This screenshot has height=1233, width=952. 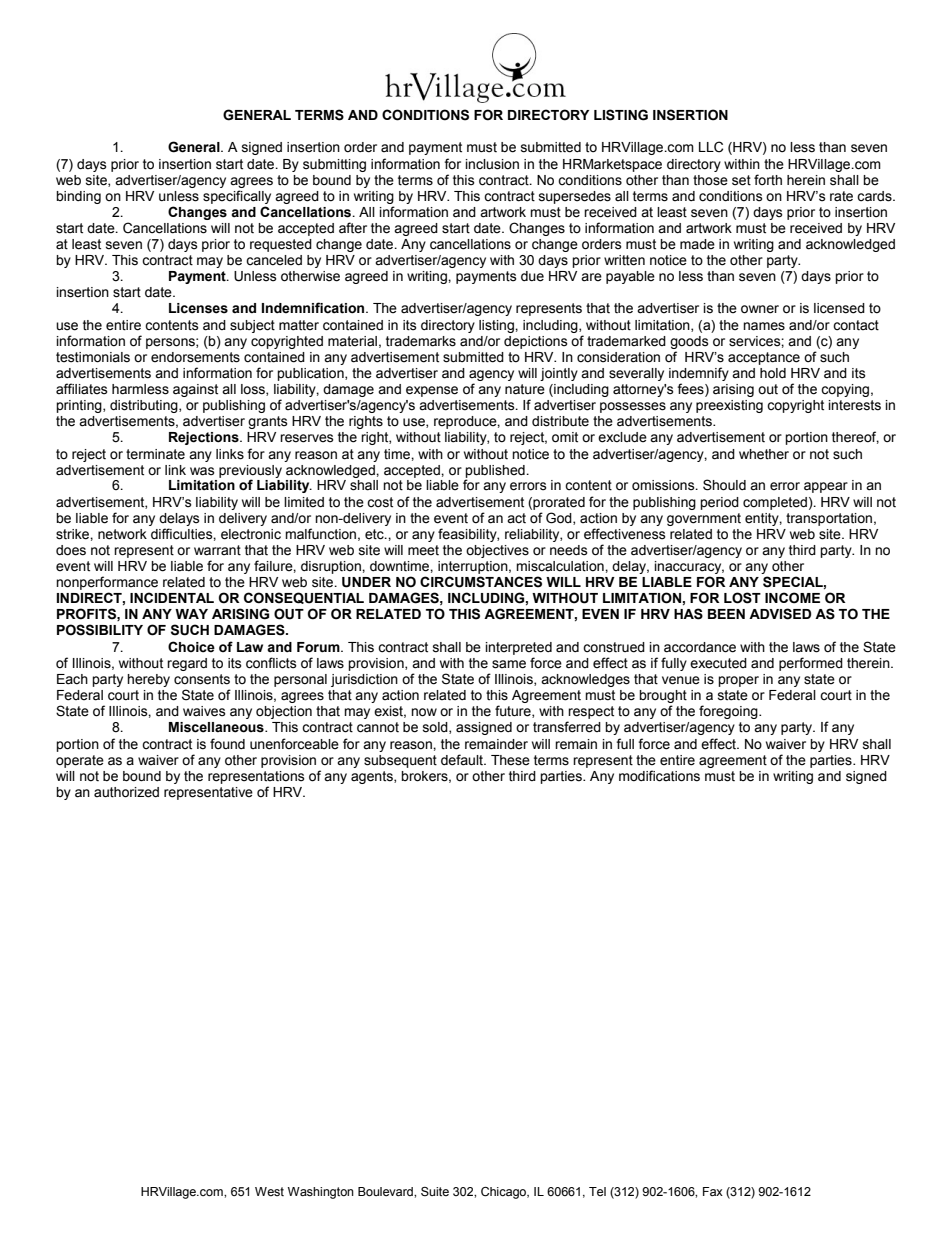 I want to click on modifications, so click(x=659, y=776).
